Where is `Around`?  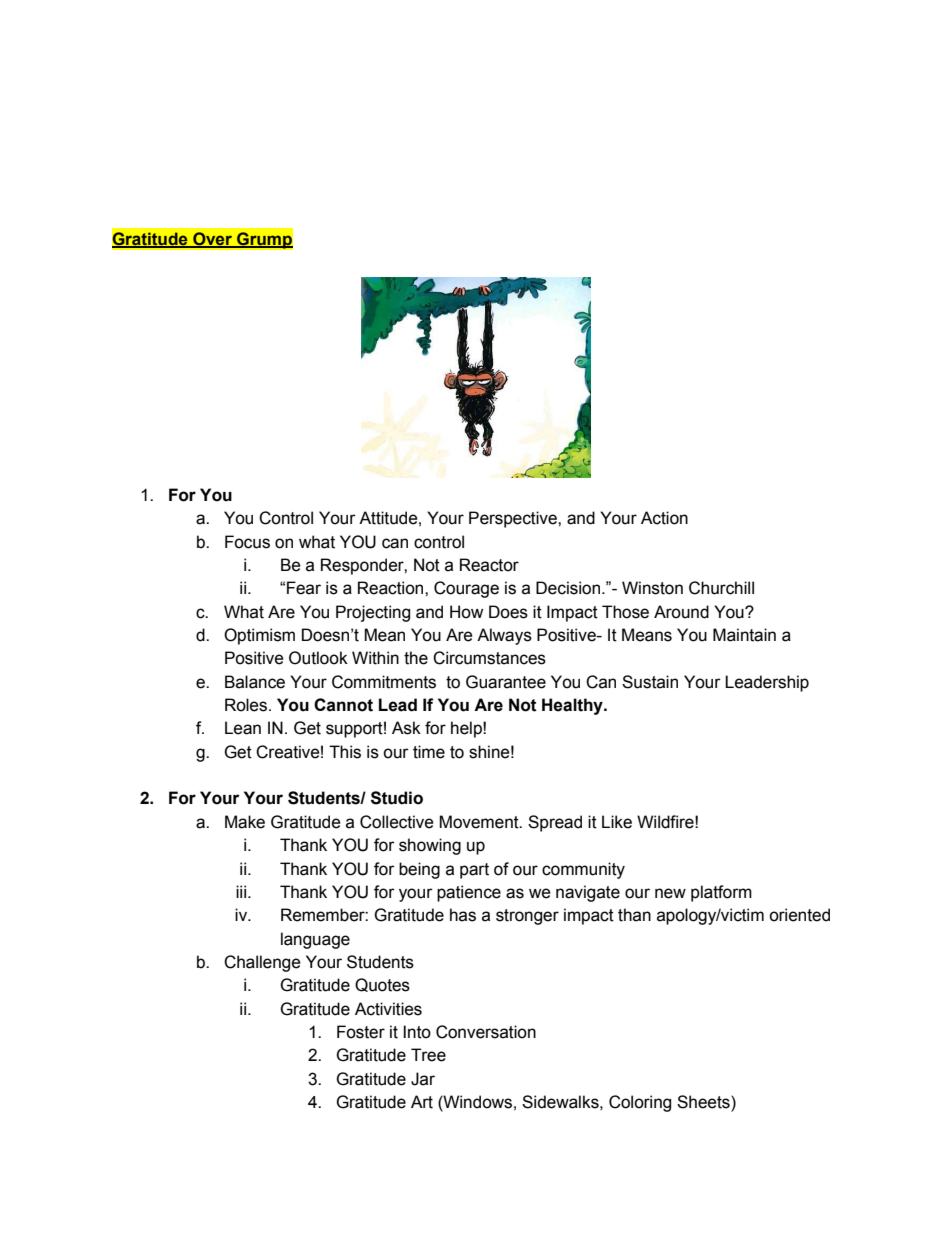 Around is located at coordinates (681, 612).
